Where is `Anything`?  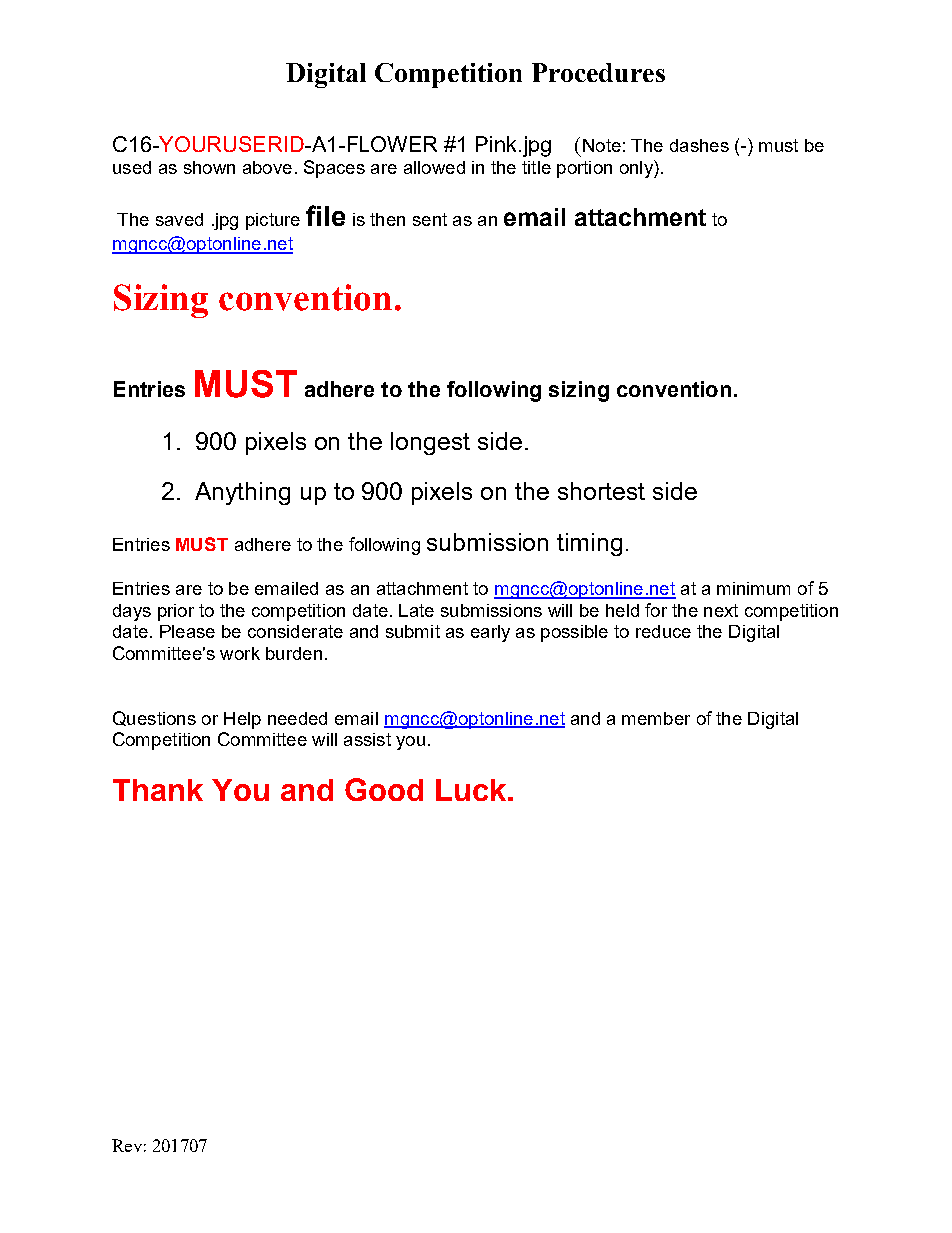 Anything is located at coordinates (242, 493).
